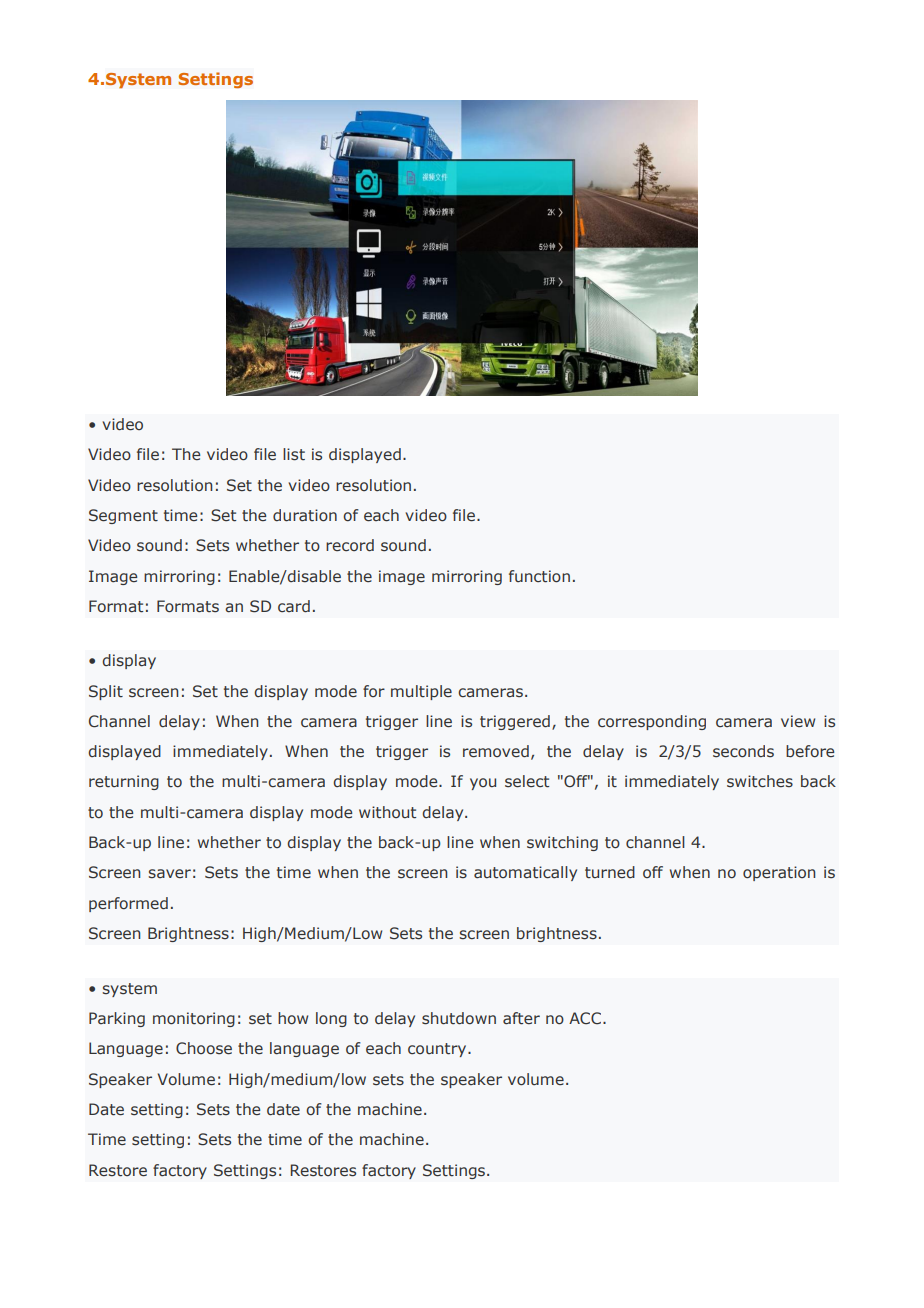 This image has width=924, height=1308. Describe the element at coordinates (305, 515) in the image. I see `duration` at that location.
